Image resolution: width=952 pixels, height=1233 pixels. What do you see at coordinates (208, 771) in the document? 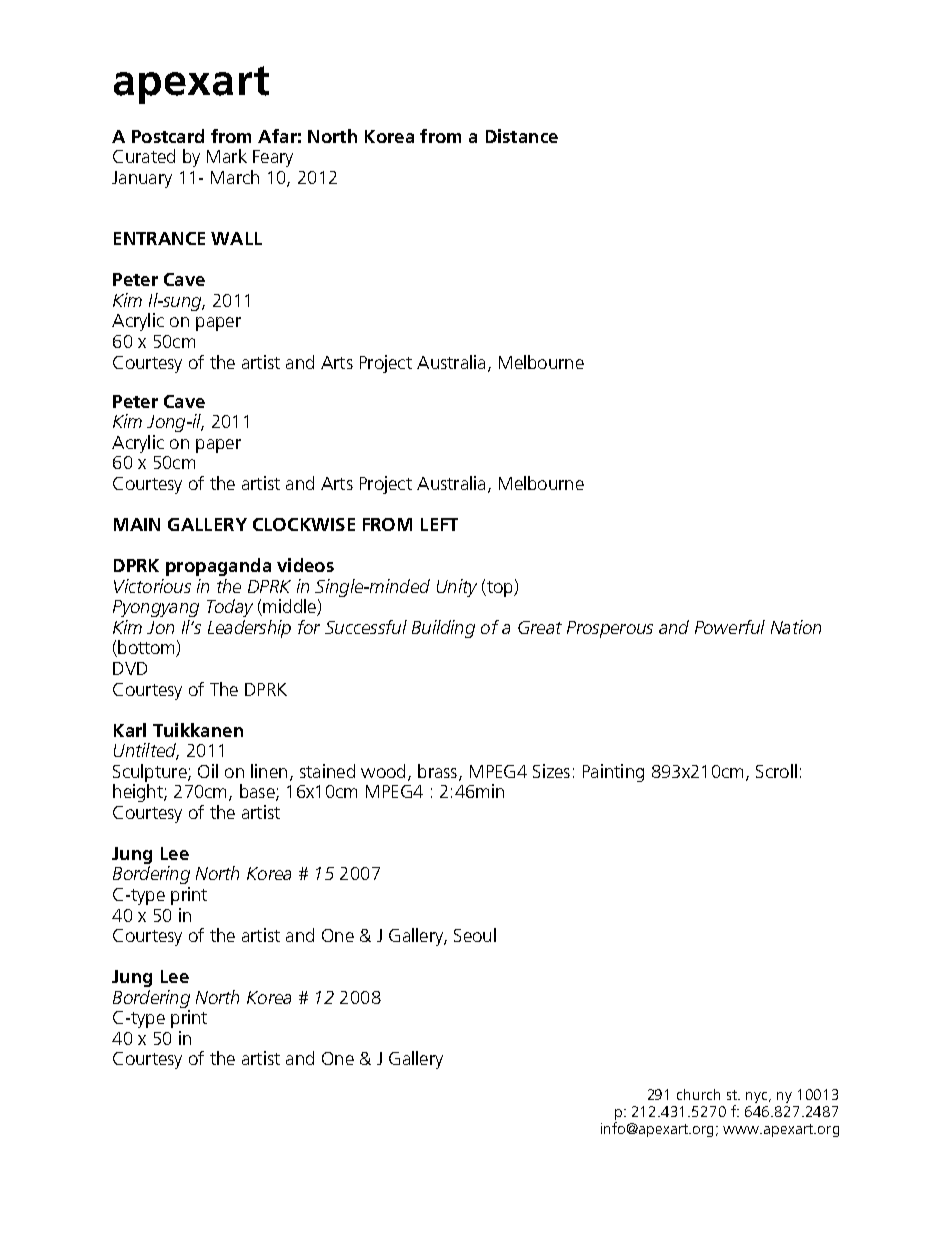
I see `Oil` at bounding box center [208, 771].
